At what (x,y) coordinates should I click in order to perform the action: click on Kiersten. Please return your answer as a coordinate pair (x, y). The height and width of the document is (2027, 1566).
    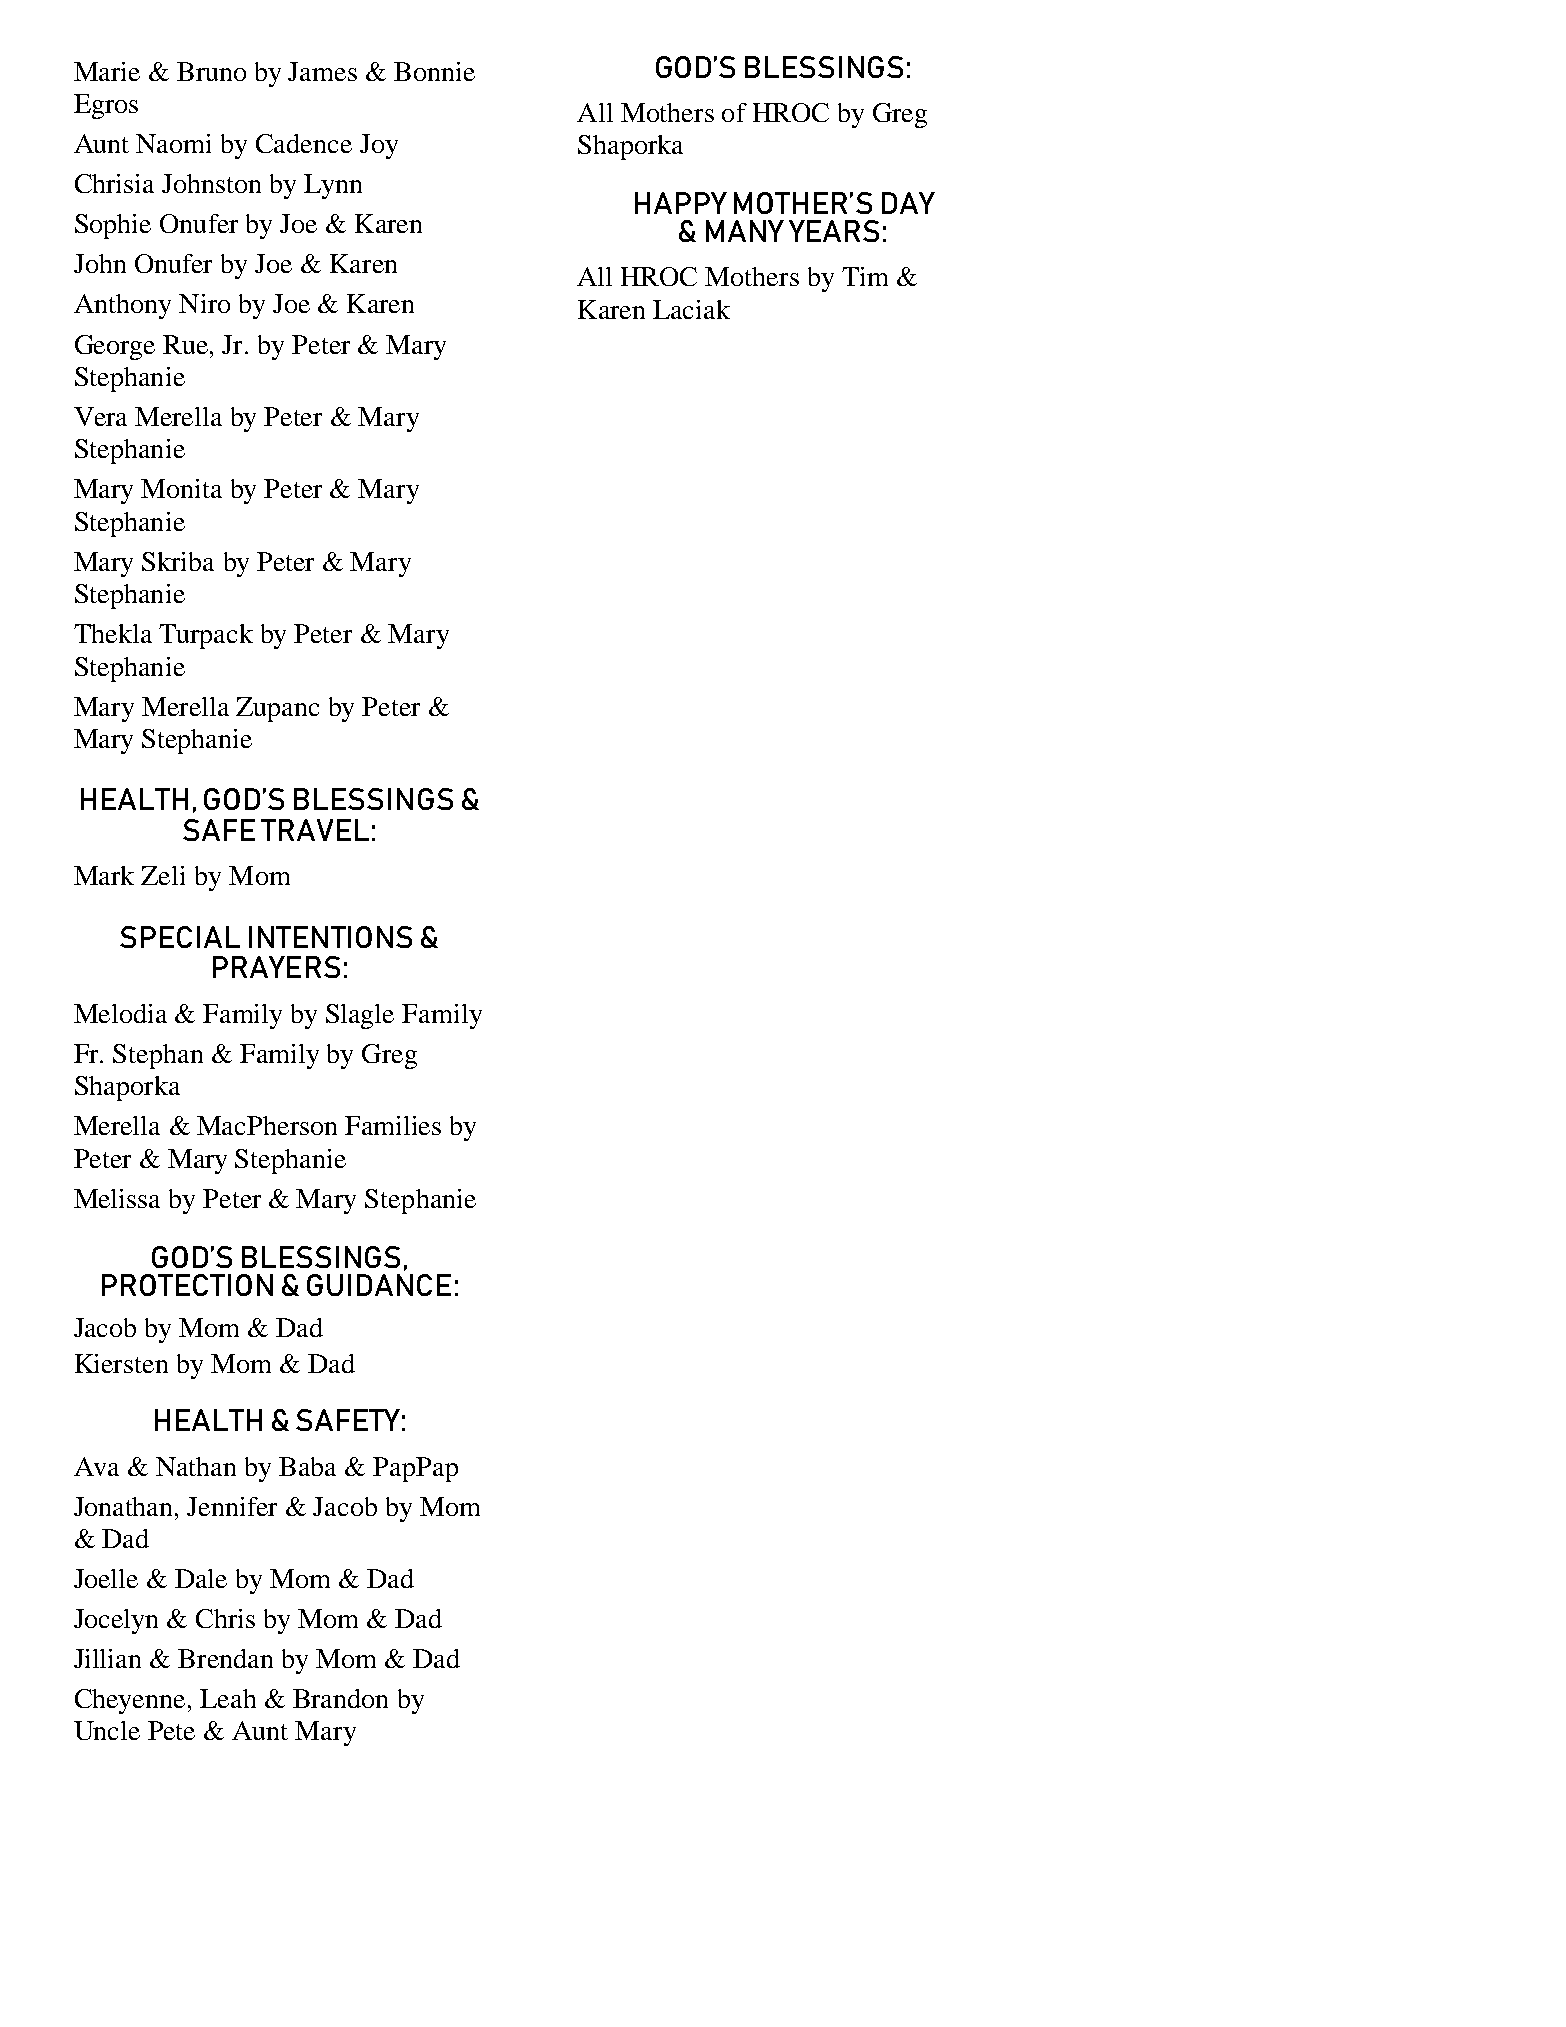
    Looking at the image, I should click on (121, 1363).
